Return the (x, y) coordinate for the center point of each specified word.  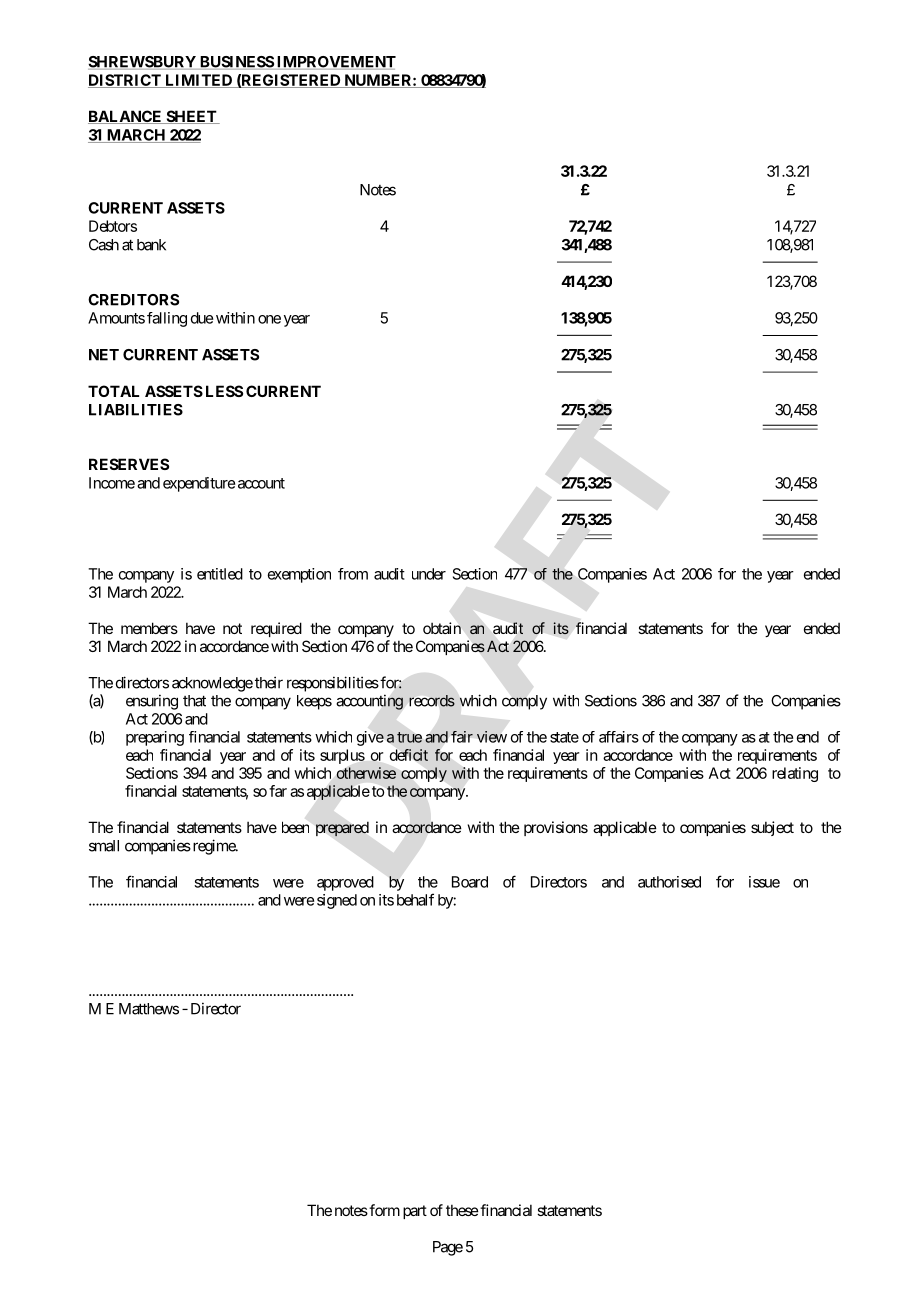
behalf (415, 899)
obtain (442, 628)
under (429, 574)
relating (795, 774)
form (383, 1210)
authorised (669, 882)
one (269, 319)
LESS (224, 391)
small (104, 846)
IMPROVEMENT (335, 63)
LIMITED (199, 81)
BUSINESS (236, 63)
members (149, 628)
